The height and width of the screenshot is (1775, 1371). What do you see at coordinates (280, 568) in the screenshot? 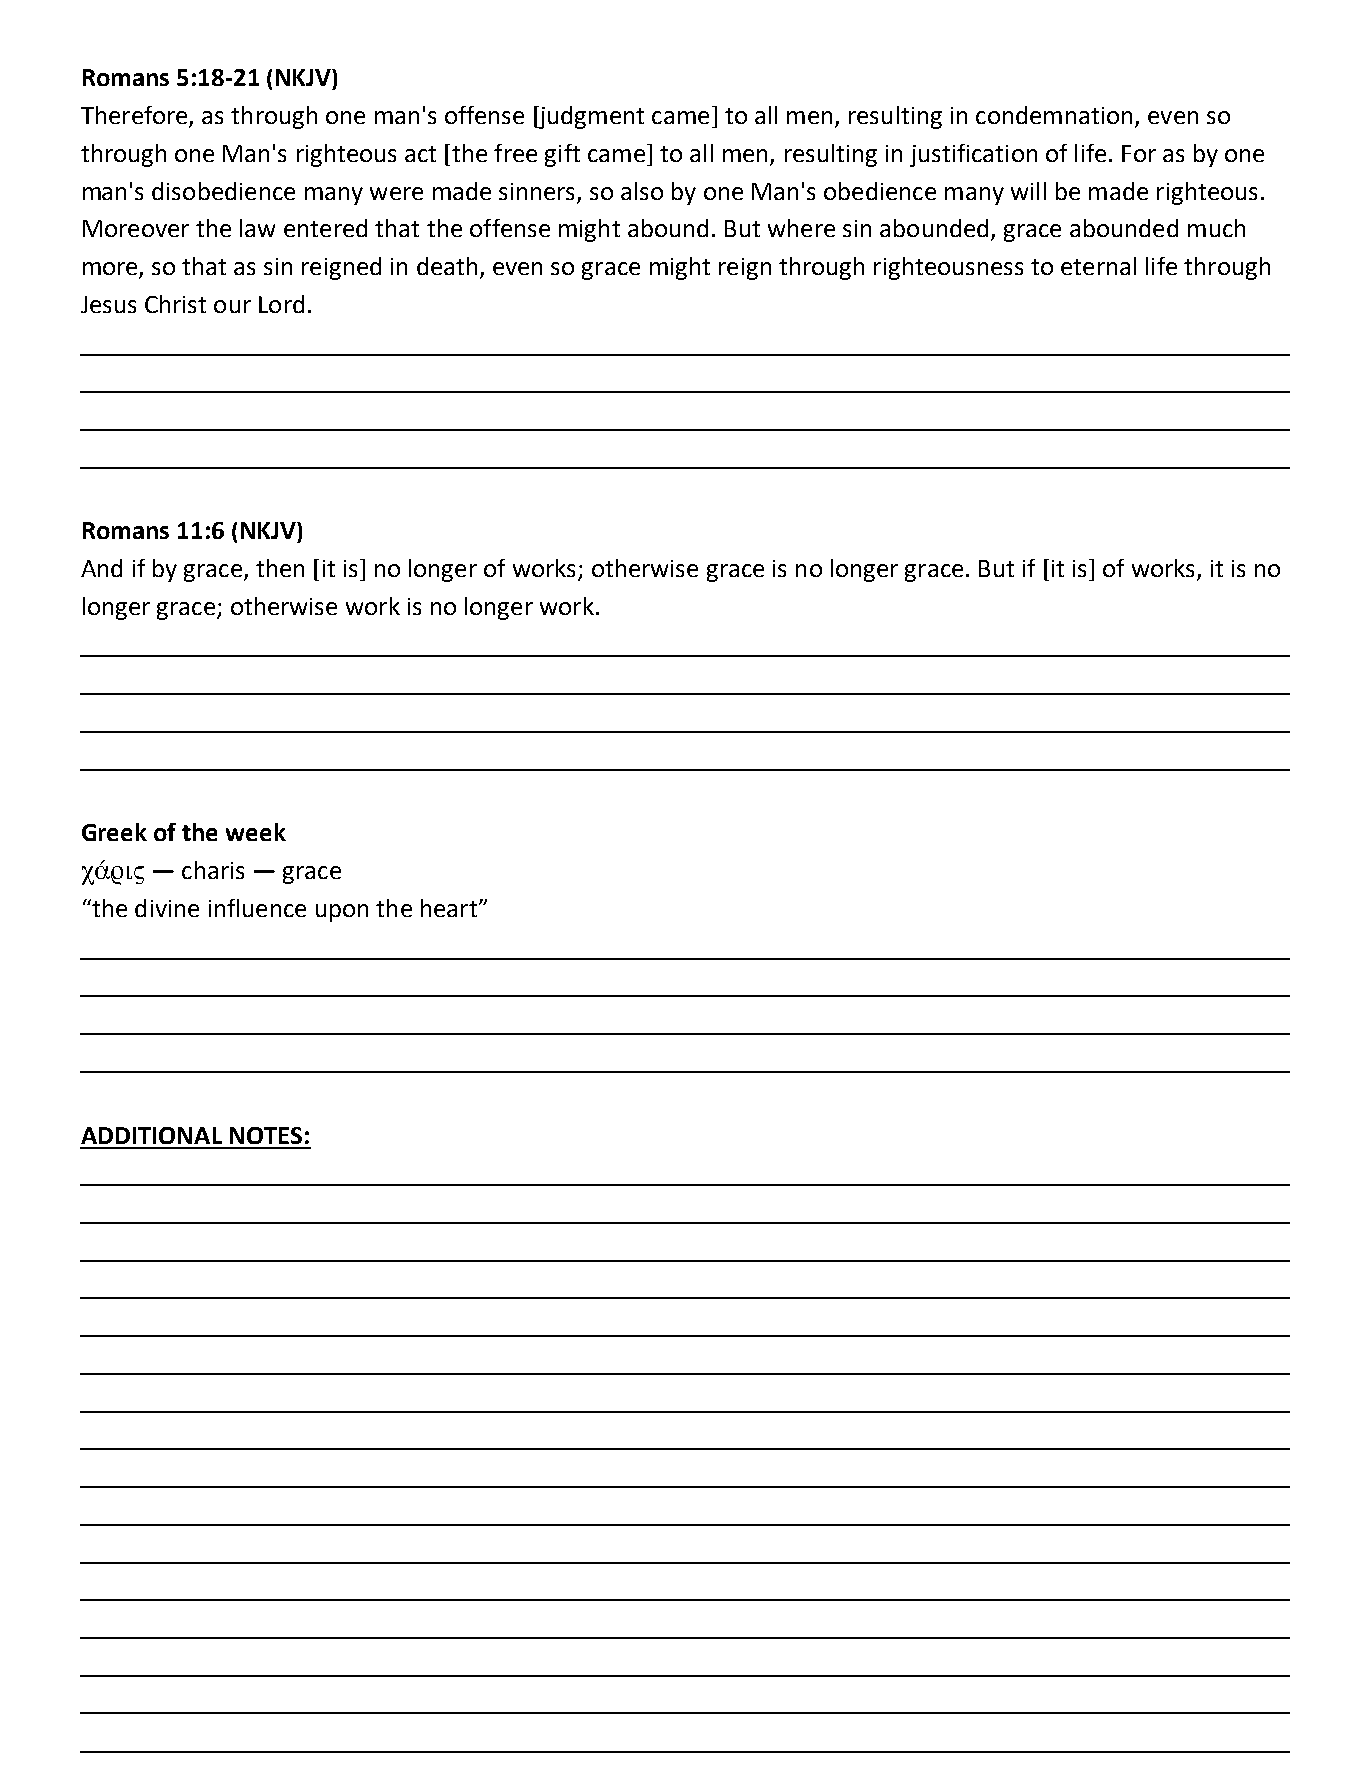
I see `then` at bounding box center [280, 568].
